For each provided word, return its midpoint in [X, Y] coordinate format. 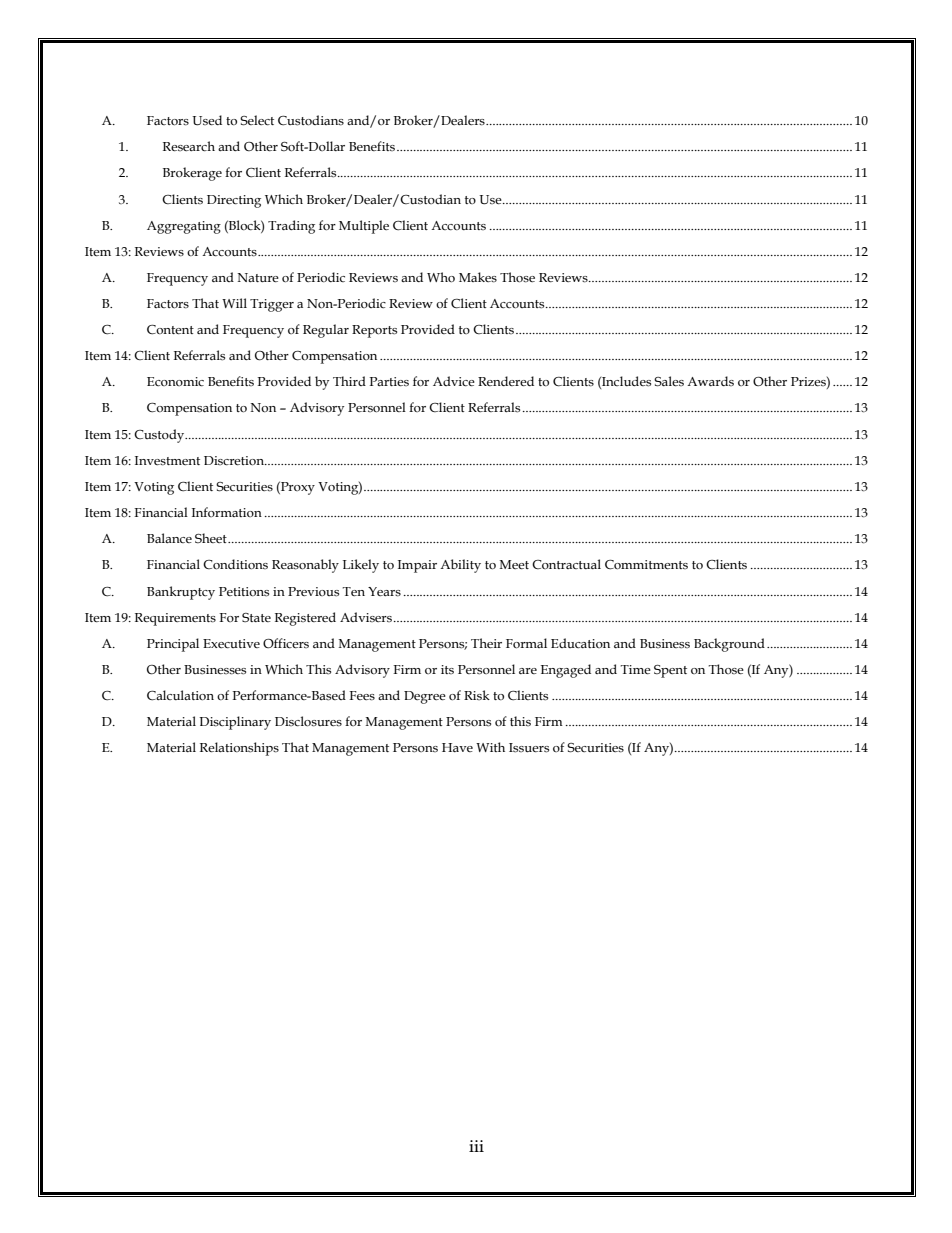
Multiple [364, 227]
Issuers [529, 748]
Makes [478, 277]
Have [457, 747]
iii [476, 1146]
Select [257, 120]
